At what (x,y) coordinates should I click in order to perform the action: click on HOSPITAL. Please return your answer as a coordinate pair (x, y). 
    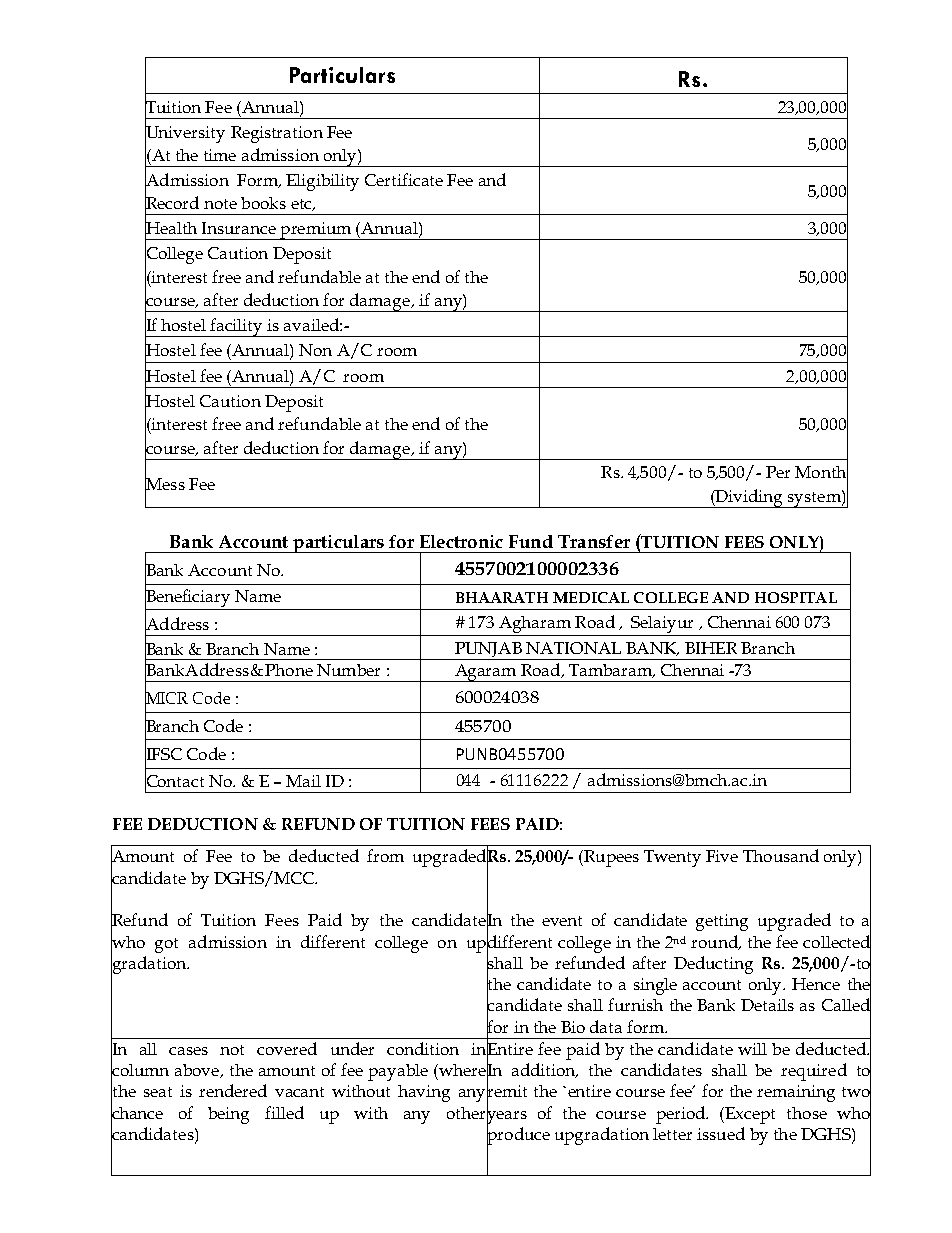
    Looking at the image, I should click on (796, 597).
